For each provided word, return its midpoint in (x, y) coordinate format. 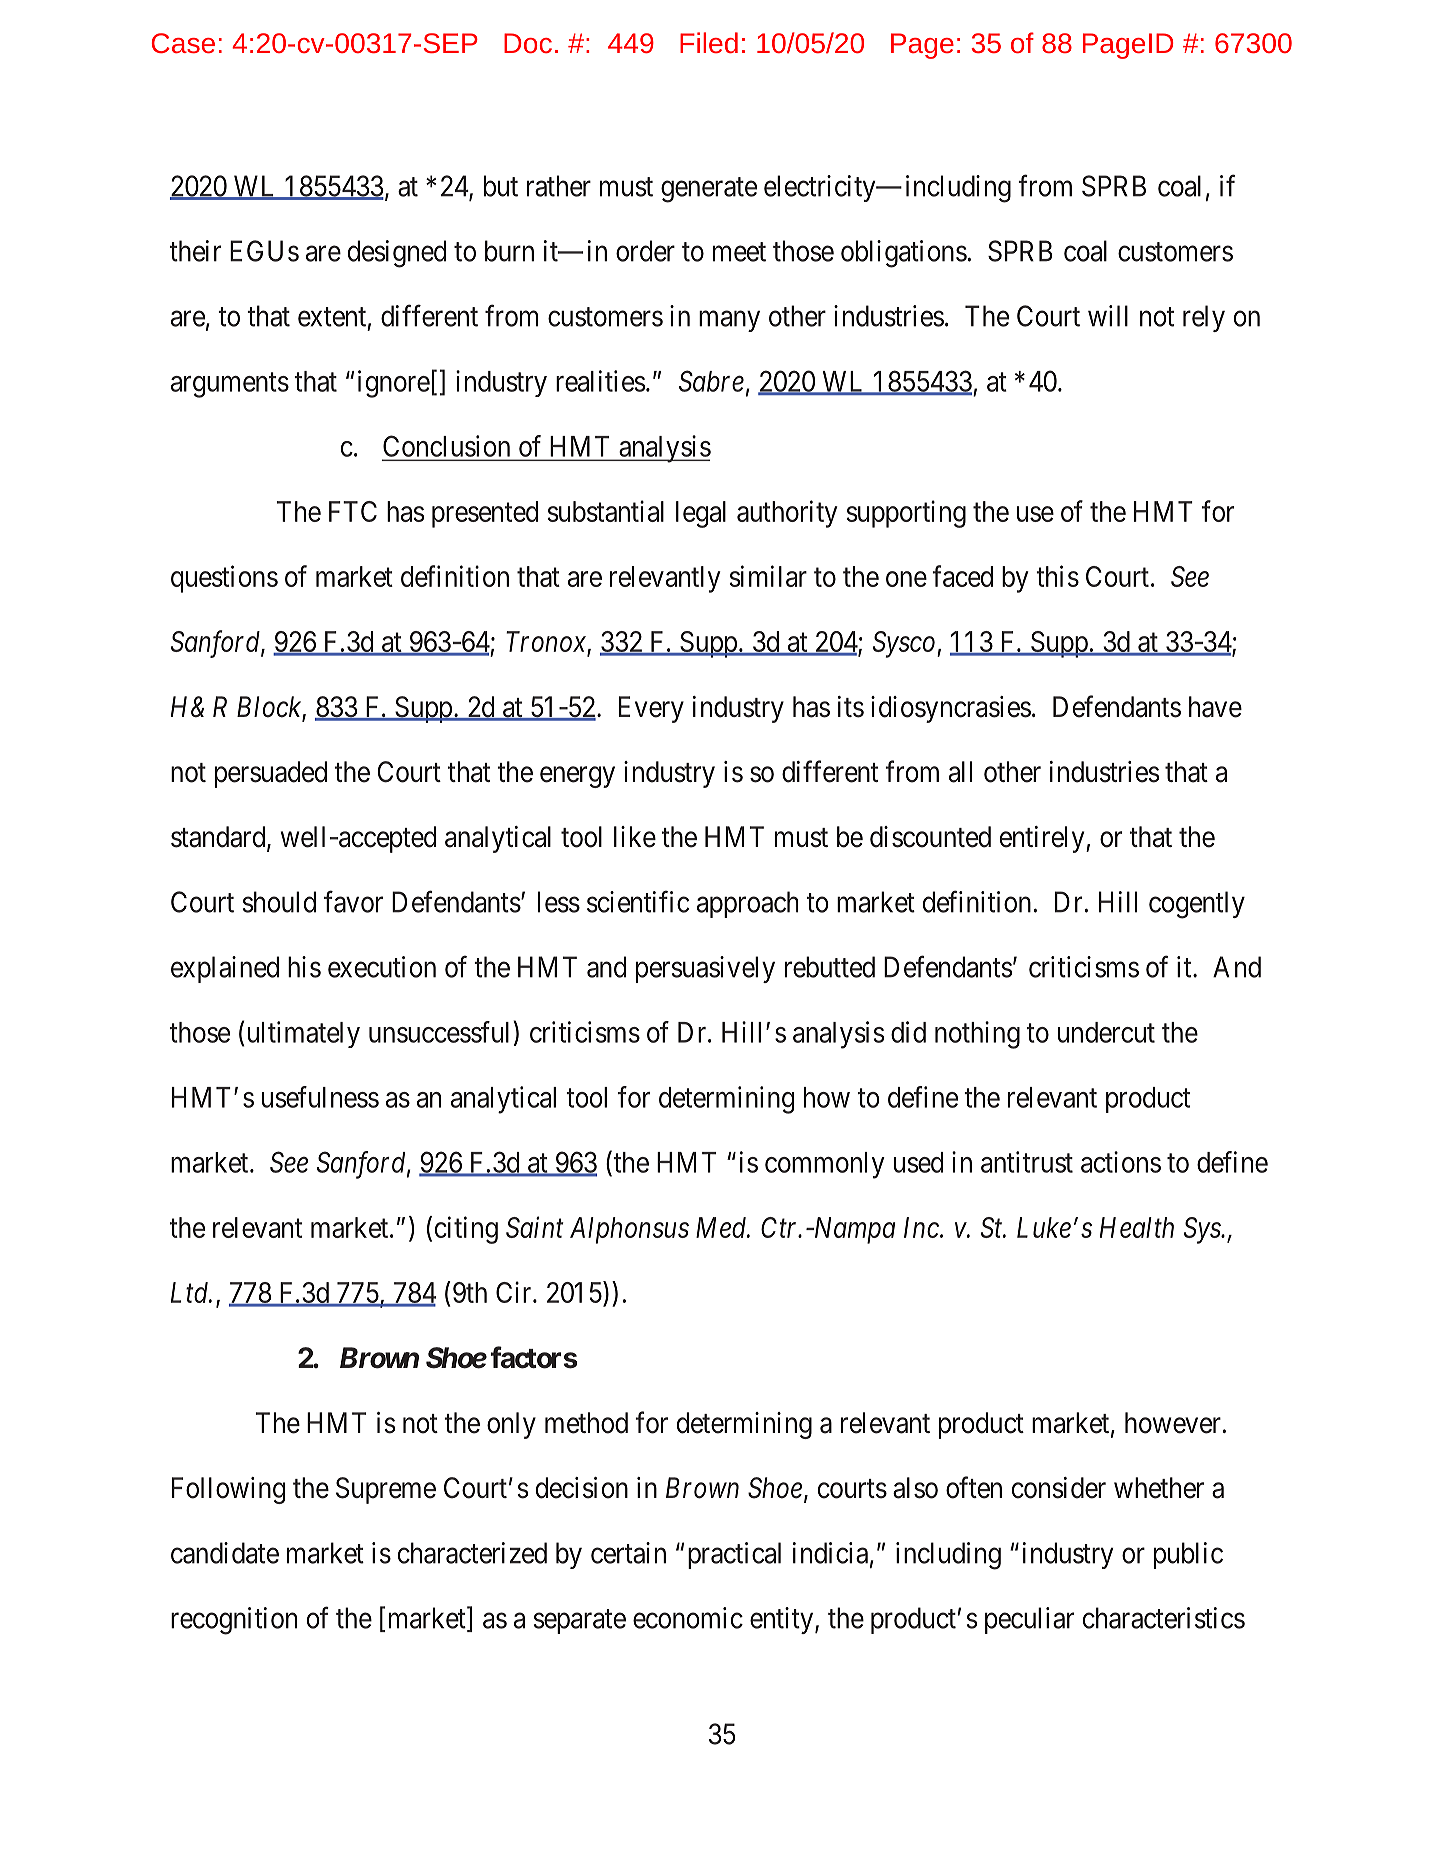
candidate (225, 1553)
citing (466, 1230)
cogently (1197, 905)
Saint (535, 1227)
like (635, 837)
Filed (709, 42)
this (1057, 576)
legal (701, 514)
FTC (353, 511)
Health (1137, 1227)
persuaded (271, 774)
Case (183, 43)
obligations (904, 254)
